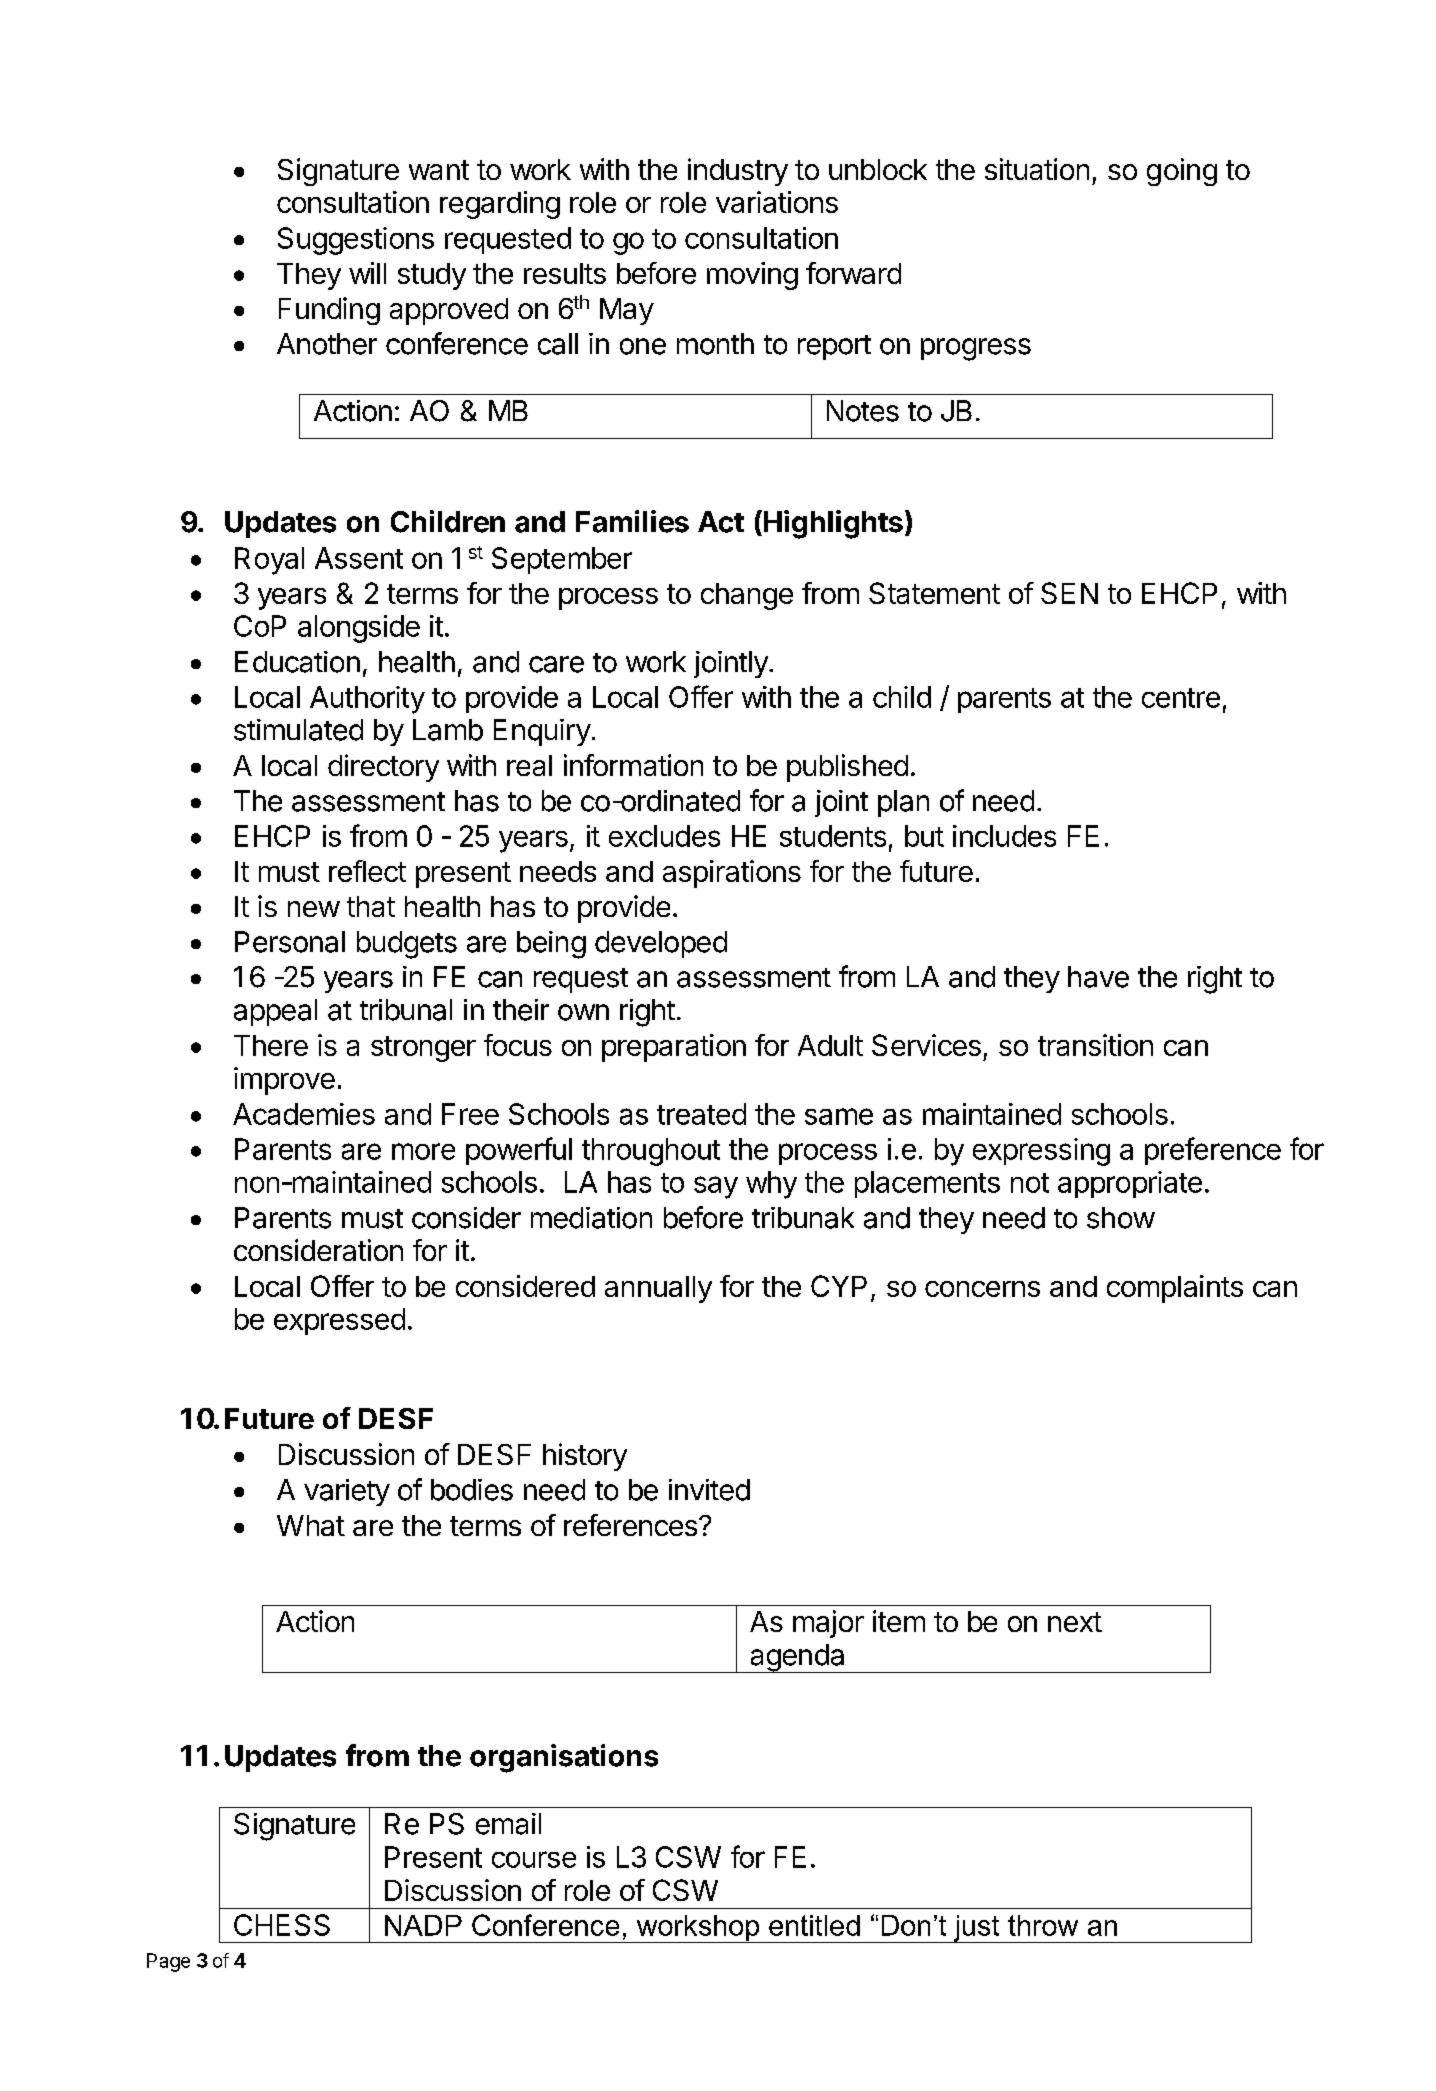  I want to click on throw, so click(1043, 1925).
